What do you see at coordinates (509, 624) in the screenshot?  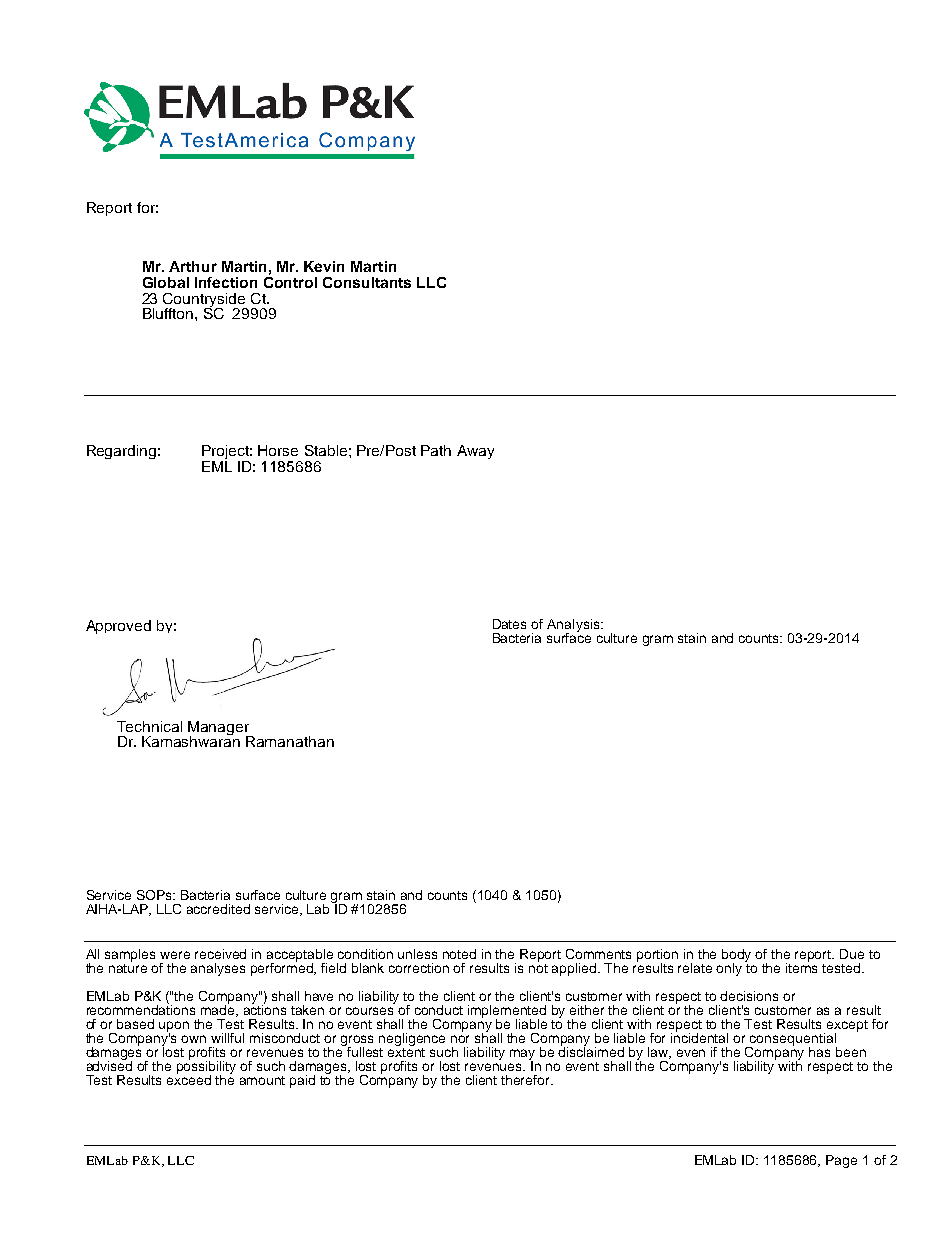 I see `Dates` at bounding box center [509, 624].
